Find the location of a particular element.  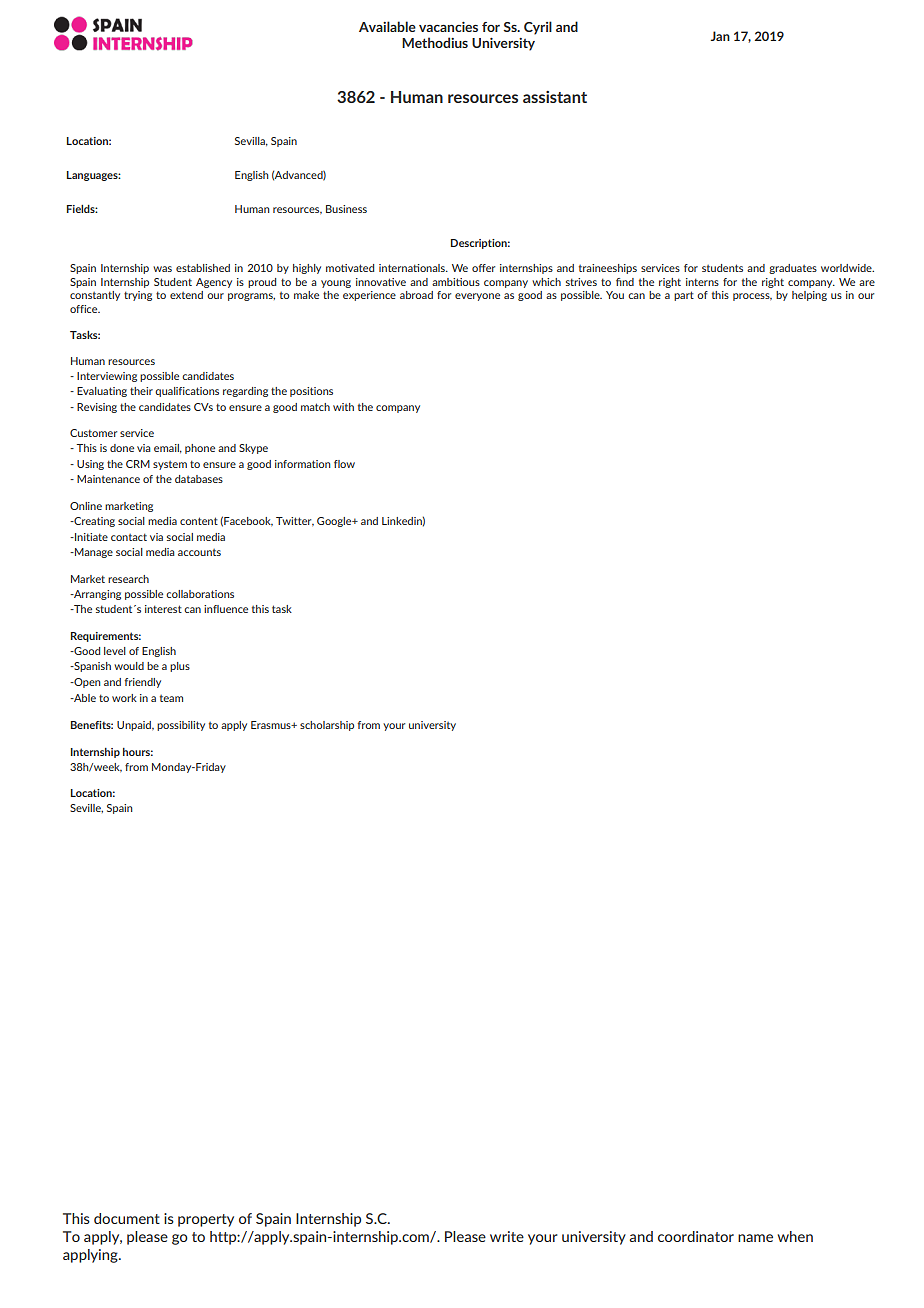

Erasmus is located at coordinates (272, 725).
